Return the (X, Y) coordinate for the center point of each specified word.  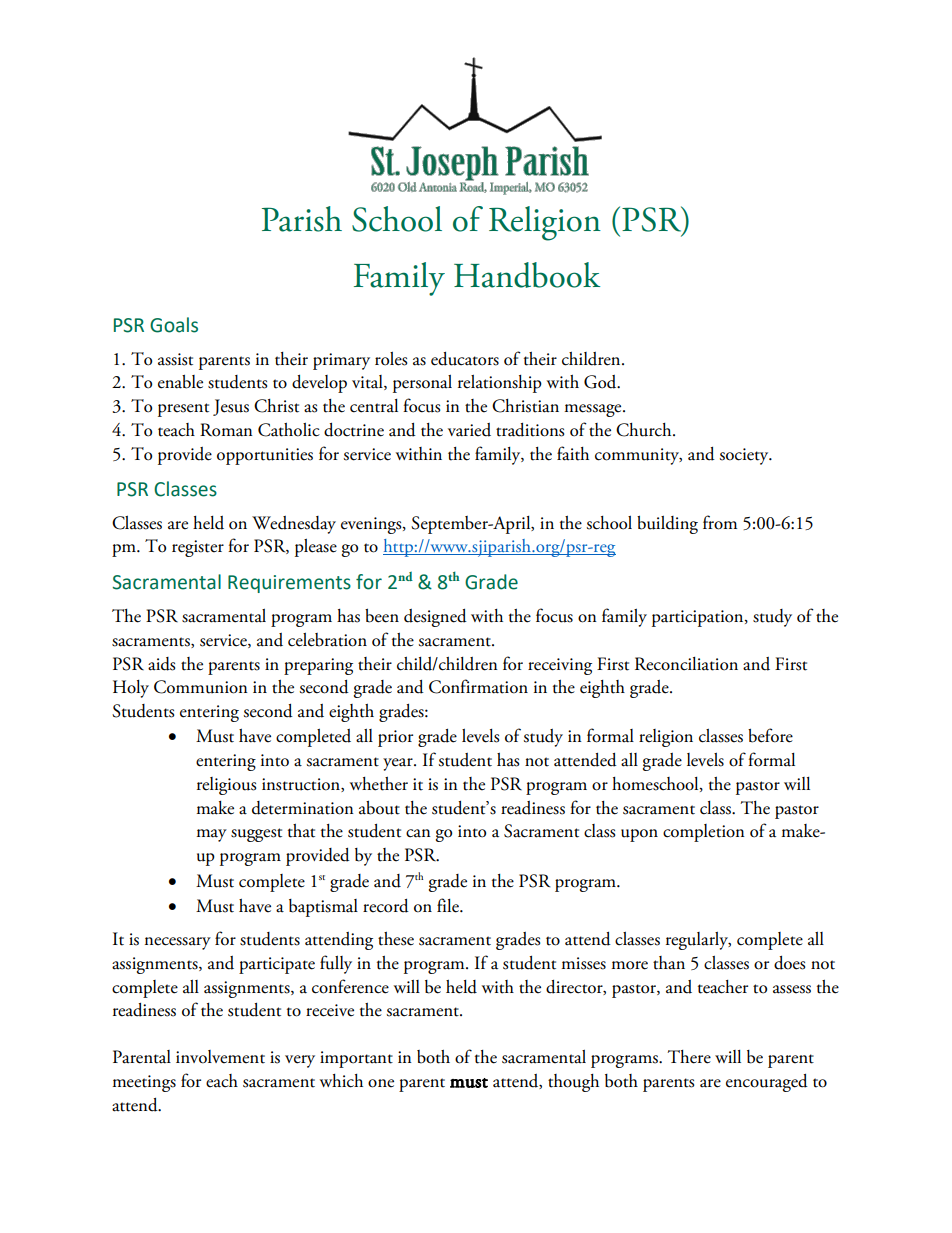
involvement (220, 1057)
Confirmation (478, 686)
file (449, 905)
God (601, 382)
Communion (201, 687)
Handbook (527, 275)
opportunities (265, 456)
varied (469, 430)
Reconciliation (686, 664)
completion (704, 833)
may (212, 835)
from (720, 522)
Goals (174, 325)
